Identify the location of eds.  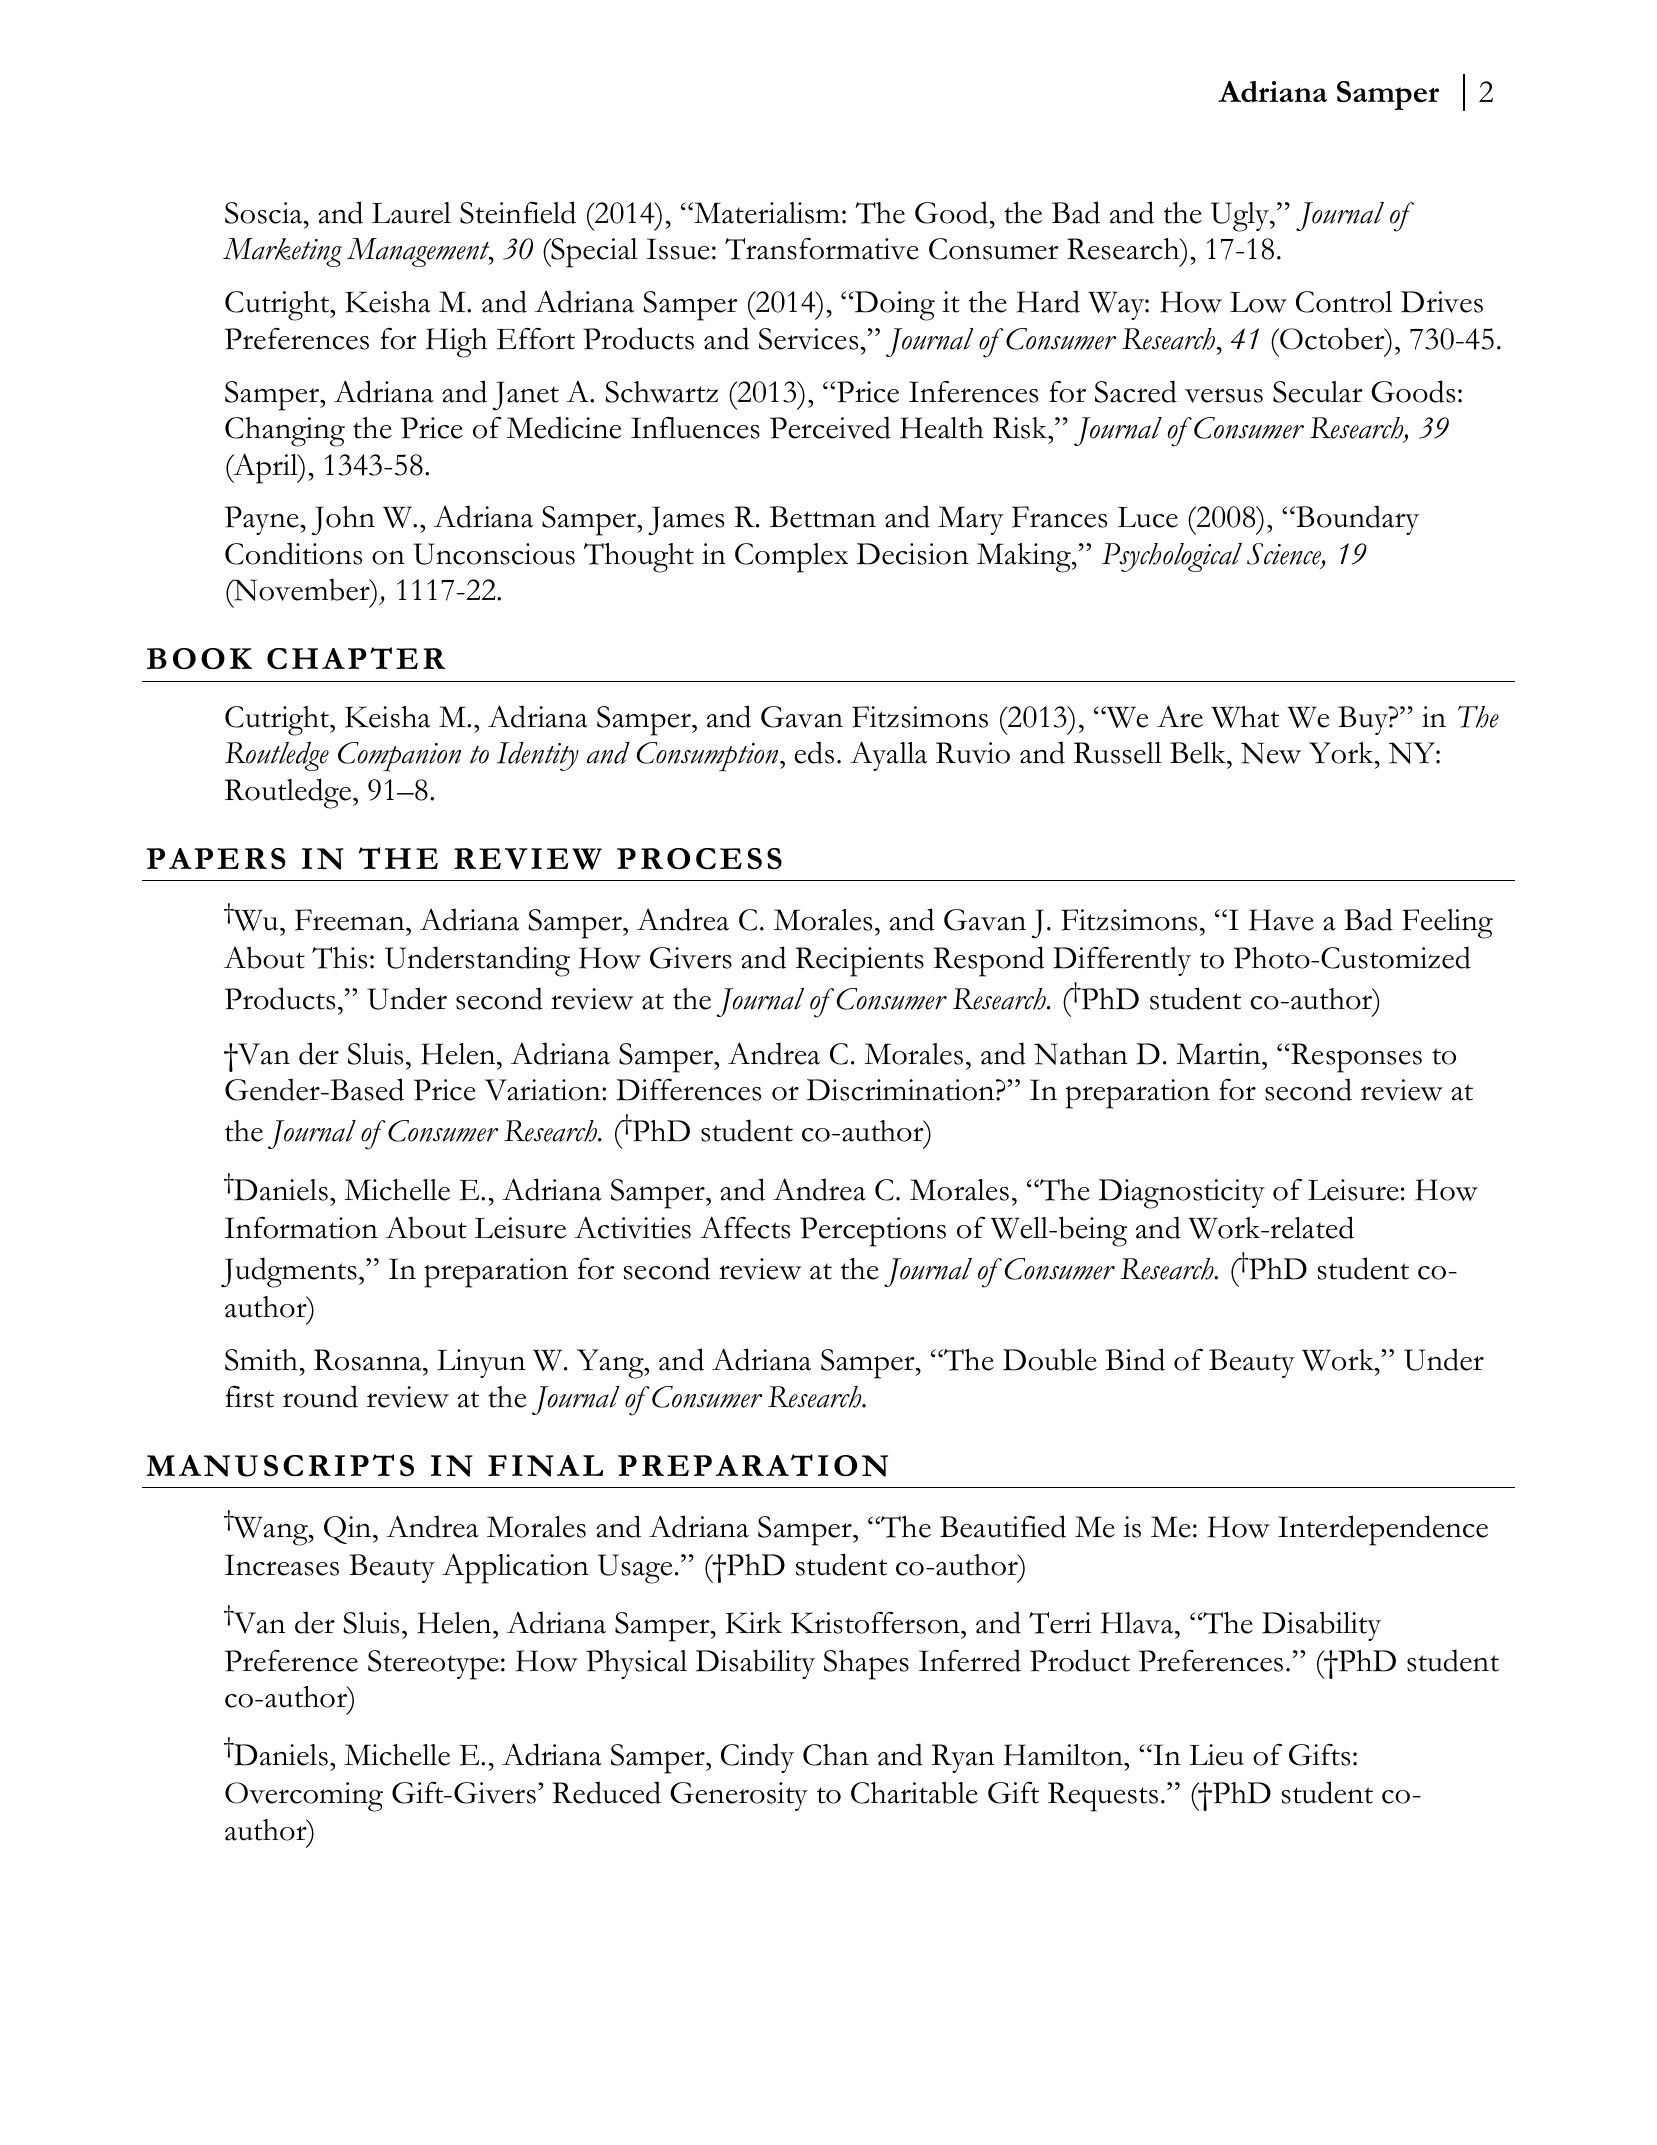
(814, 752).
